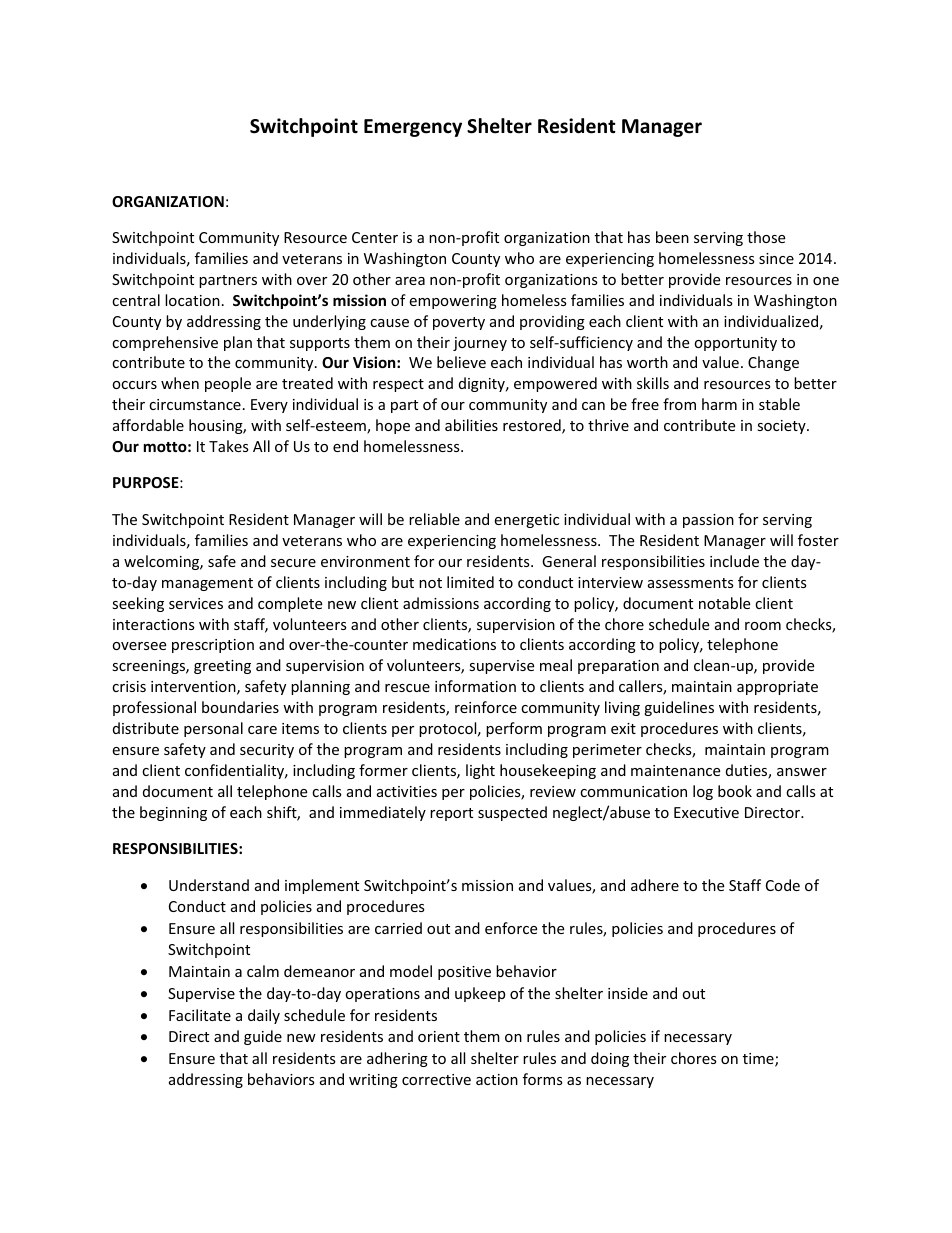 The image size is (952, 1233). Describe the element at coordinates (200, 1015) in the image. I see `Facilitate` at that location.
